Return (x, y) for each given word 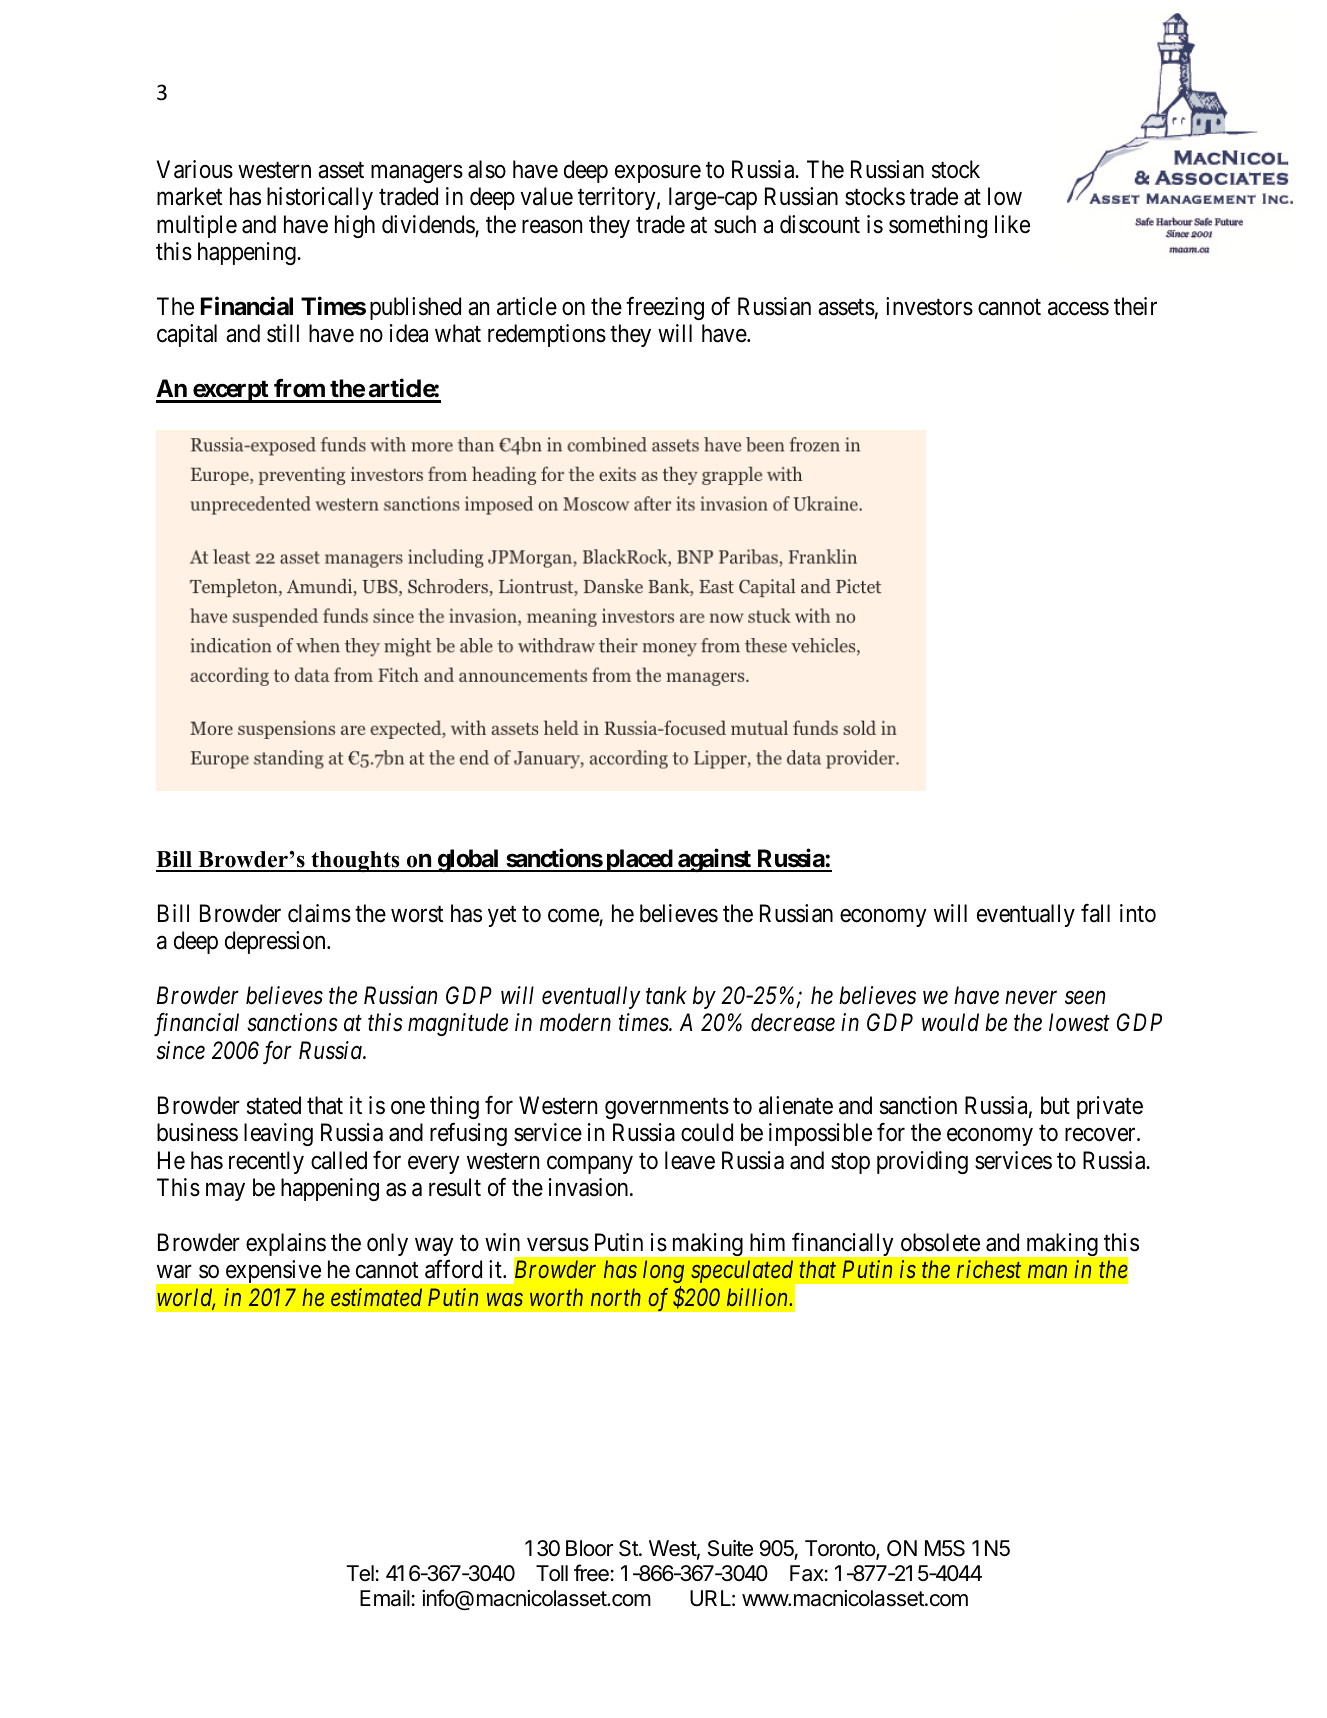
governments (667, 1108)
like (1012, 224)
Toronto (841, 1549)
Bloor (589, 1548)
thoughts (355, 861)
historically (320, 198)
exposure (658, 174)
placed (639, 860)
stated (274, 1105)
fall (1095, 913)
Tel (361, 1573)
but (1055, 1105)
